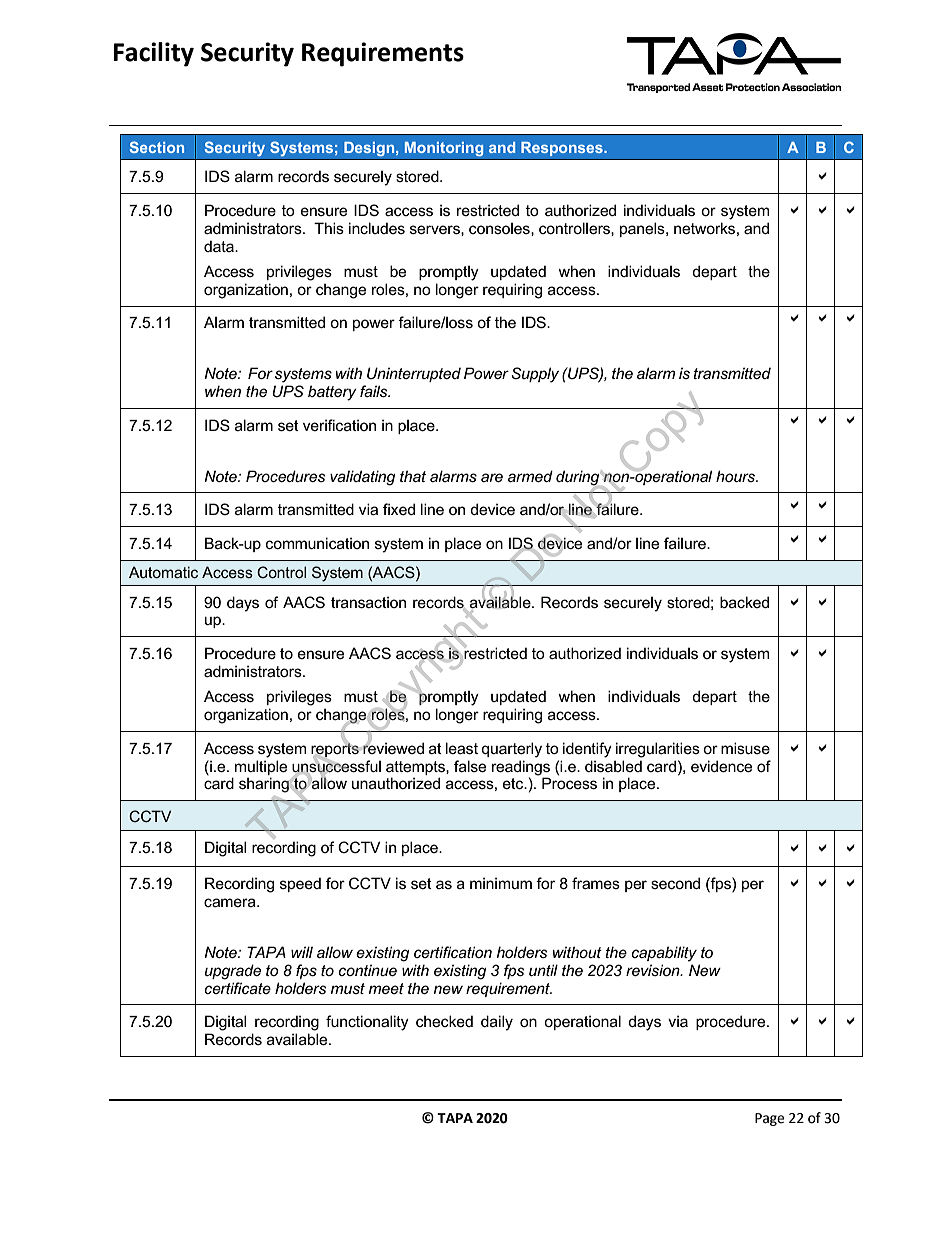 The width and height of the screenshot is (952, 1233). What do you see at coordinates (501, 883) in the screenshot?
I see `minimum` at bounding box center [501, 883].
